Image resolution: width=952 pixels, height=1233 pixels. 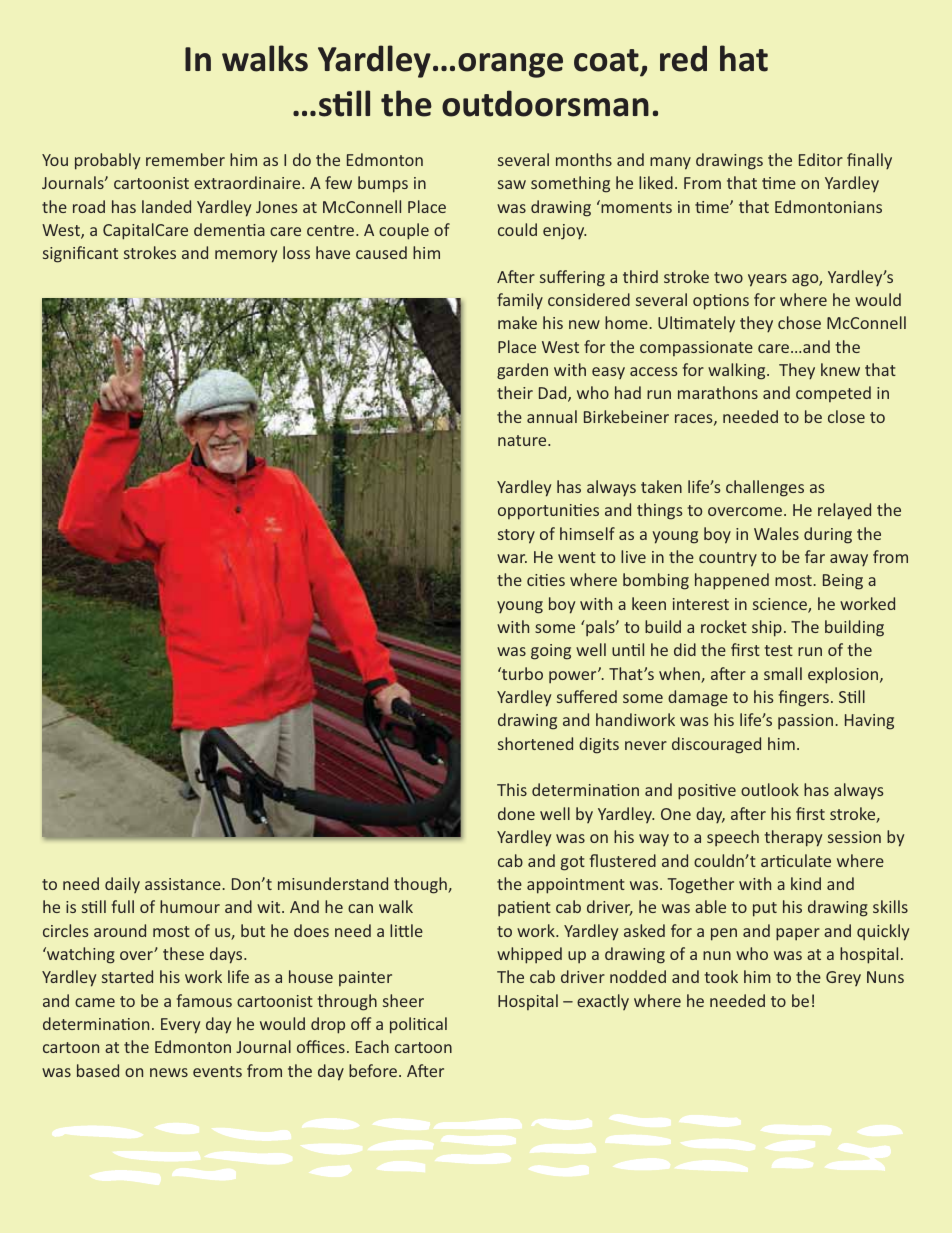 What do you see at coordinates (606, 60) in the screenshot?
I see `coat` at bounding box center [606, 60].
